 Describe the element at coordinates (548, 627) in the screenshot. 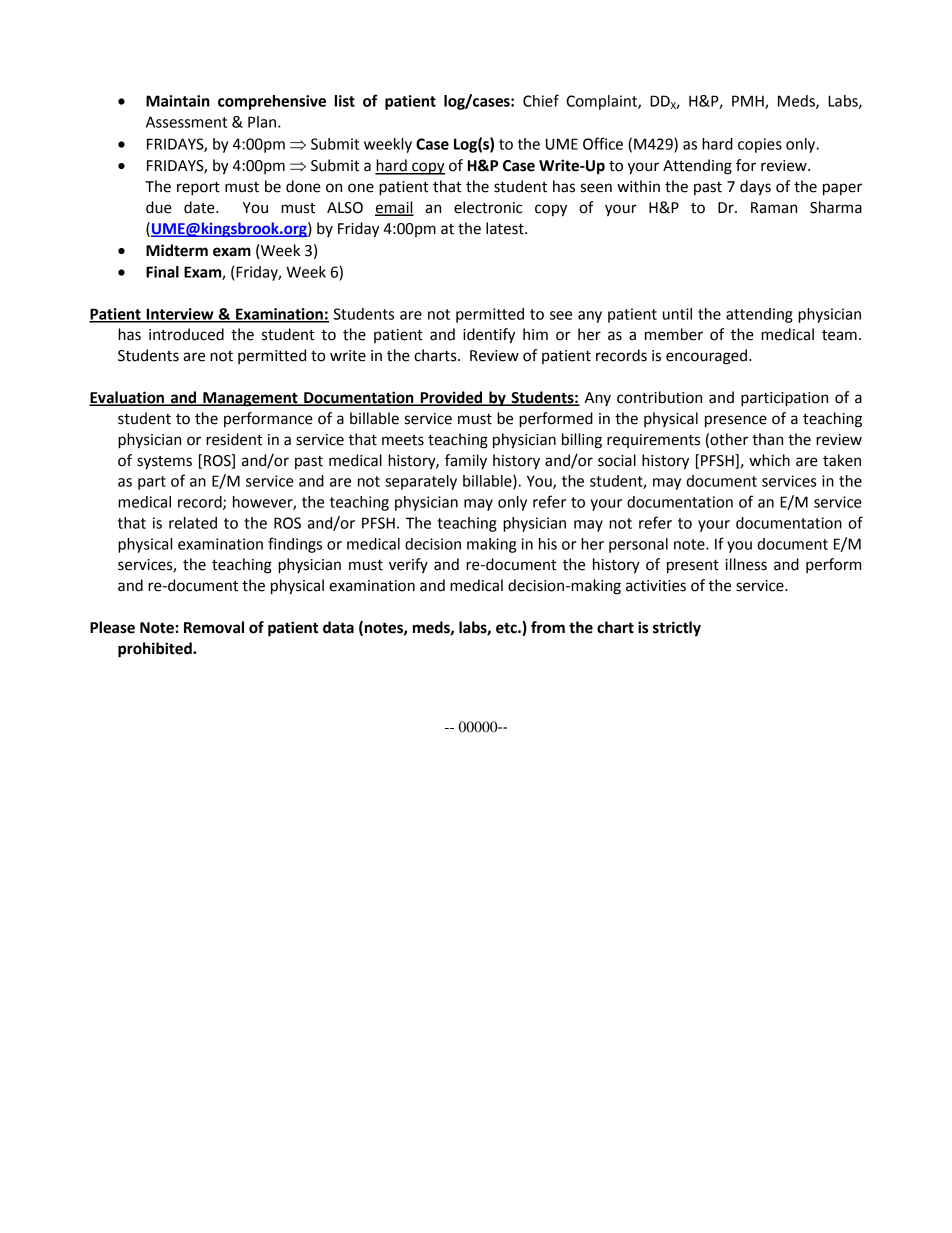

I see `from` at that location.
